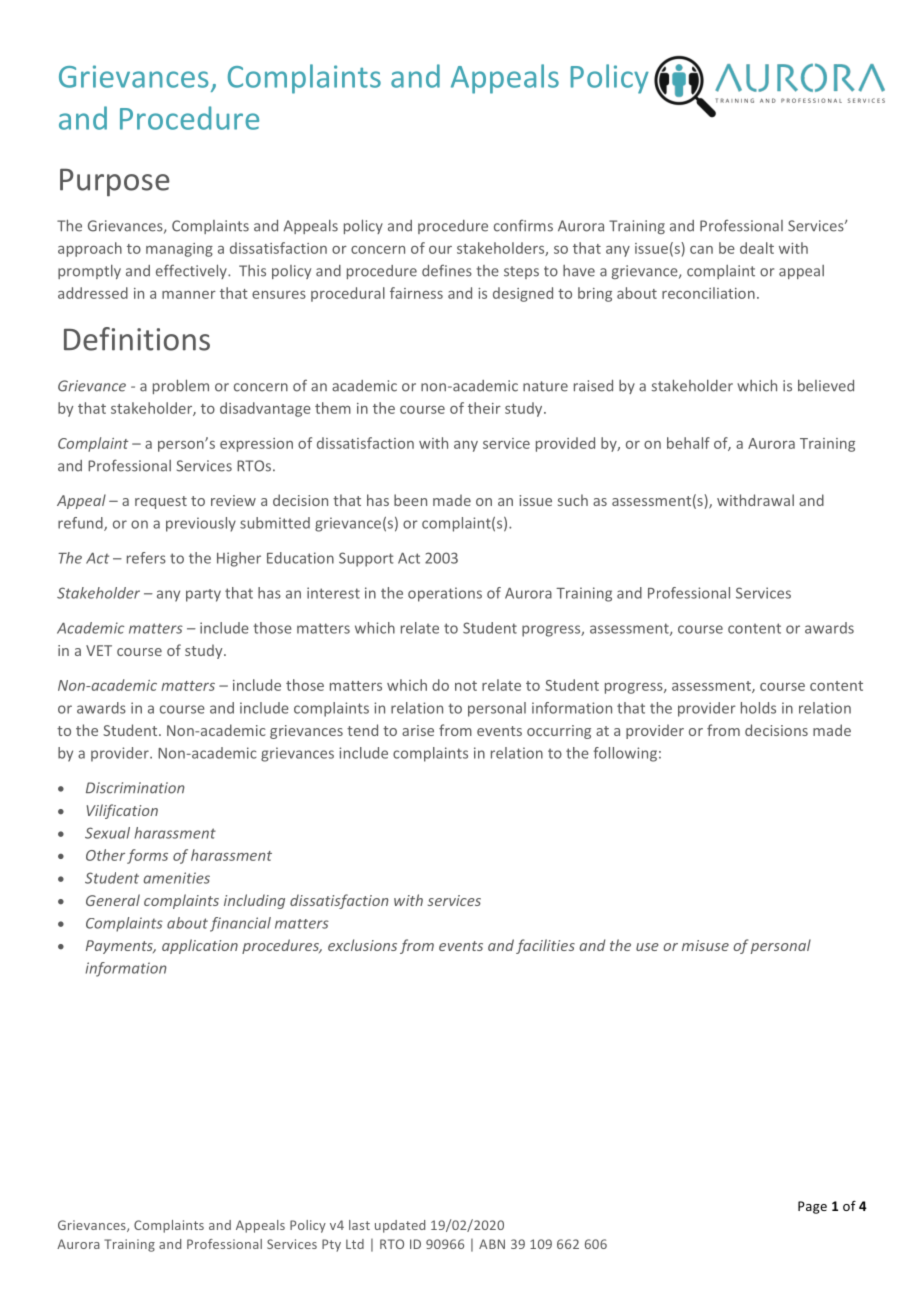 The image size is (924, 1308). Describe the element at coordinates (146, 558) in the screenshot. I see `refers` at that location.
